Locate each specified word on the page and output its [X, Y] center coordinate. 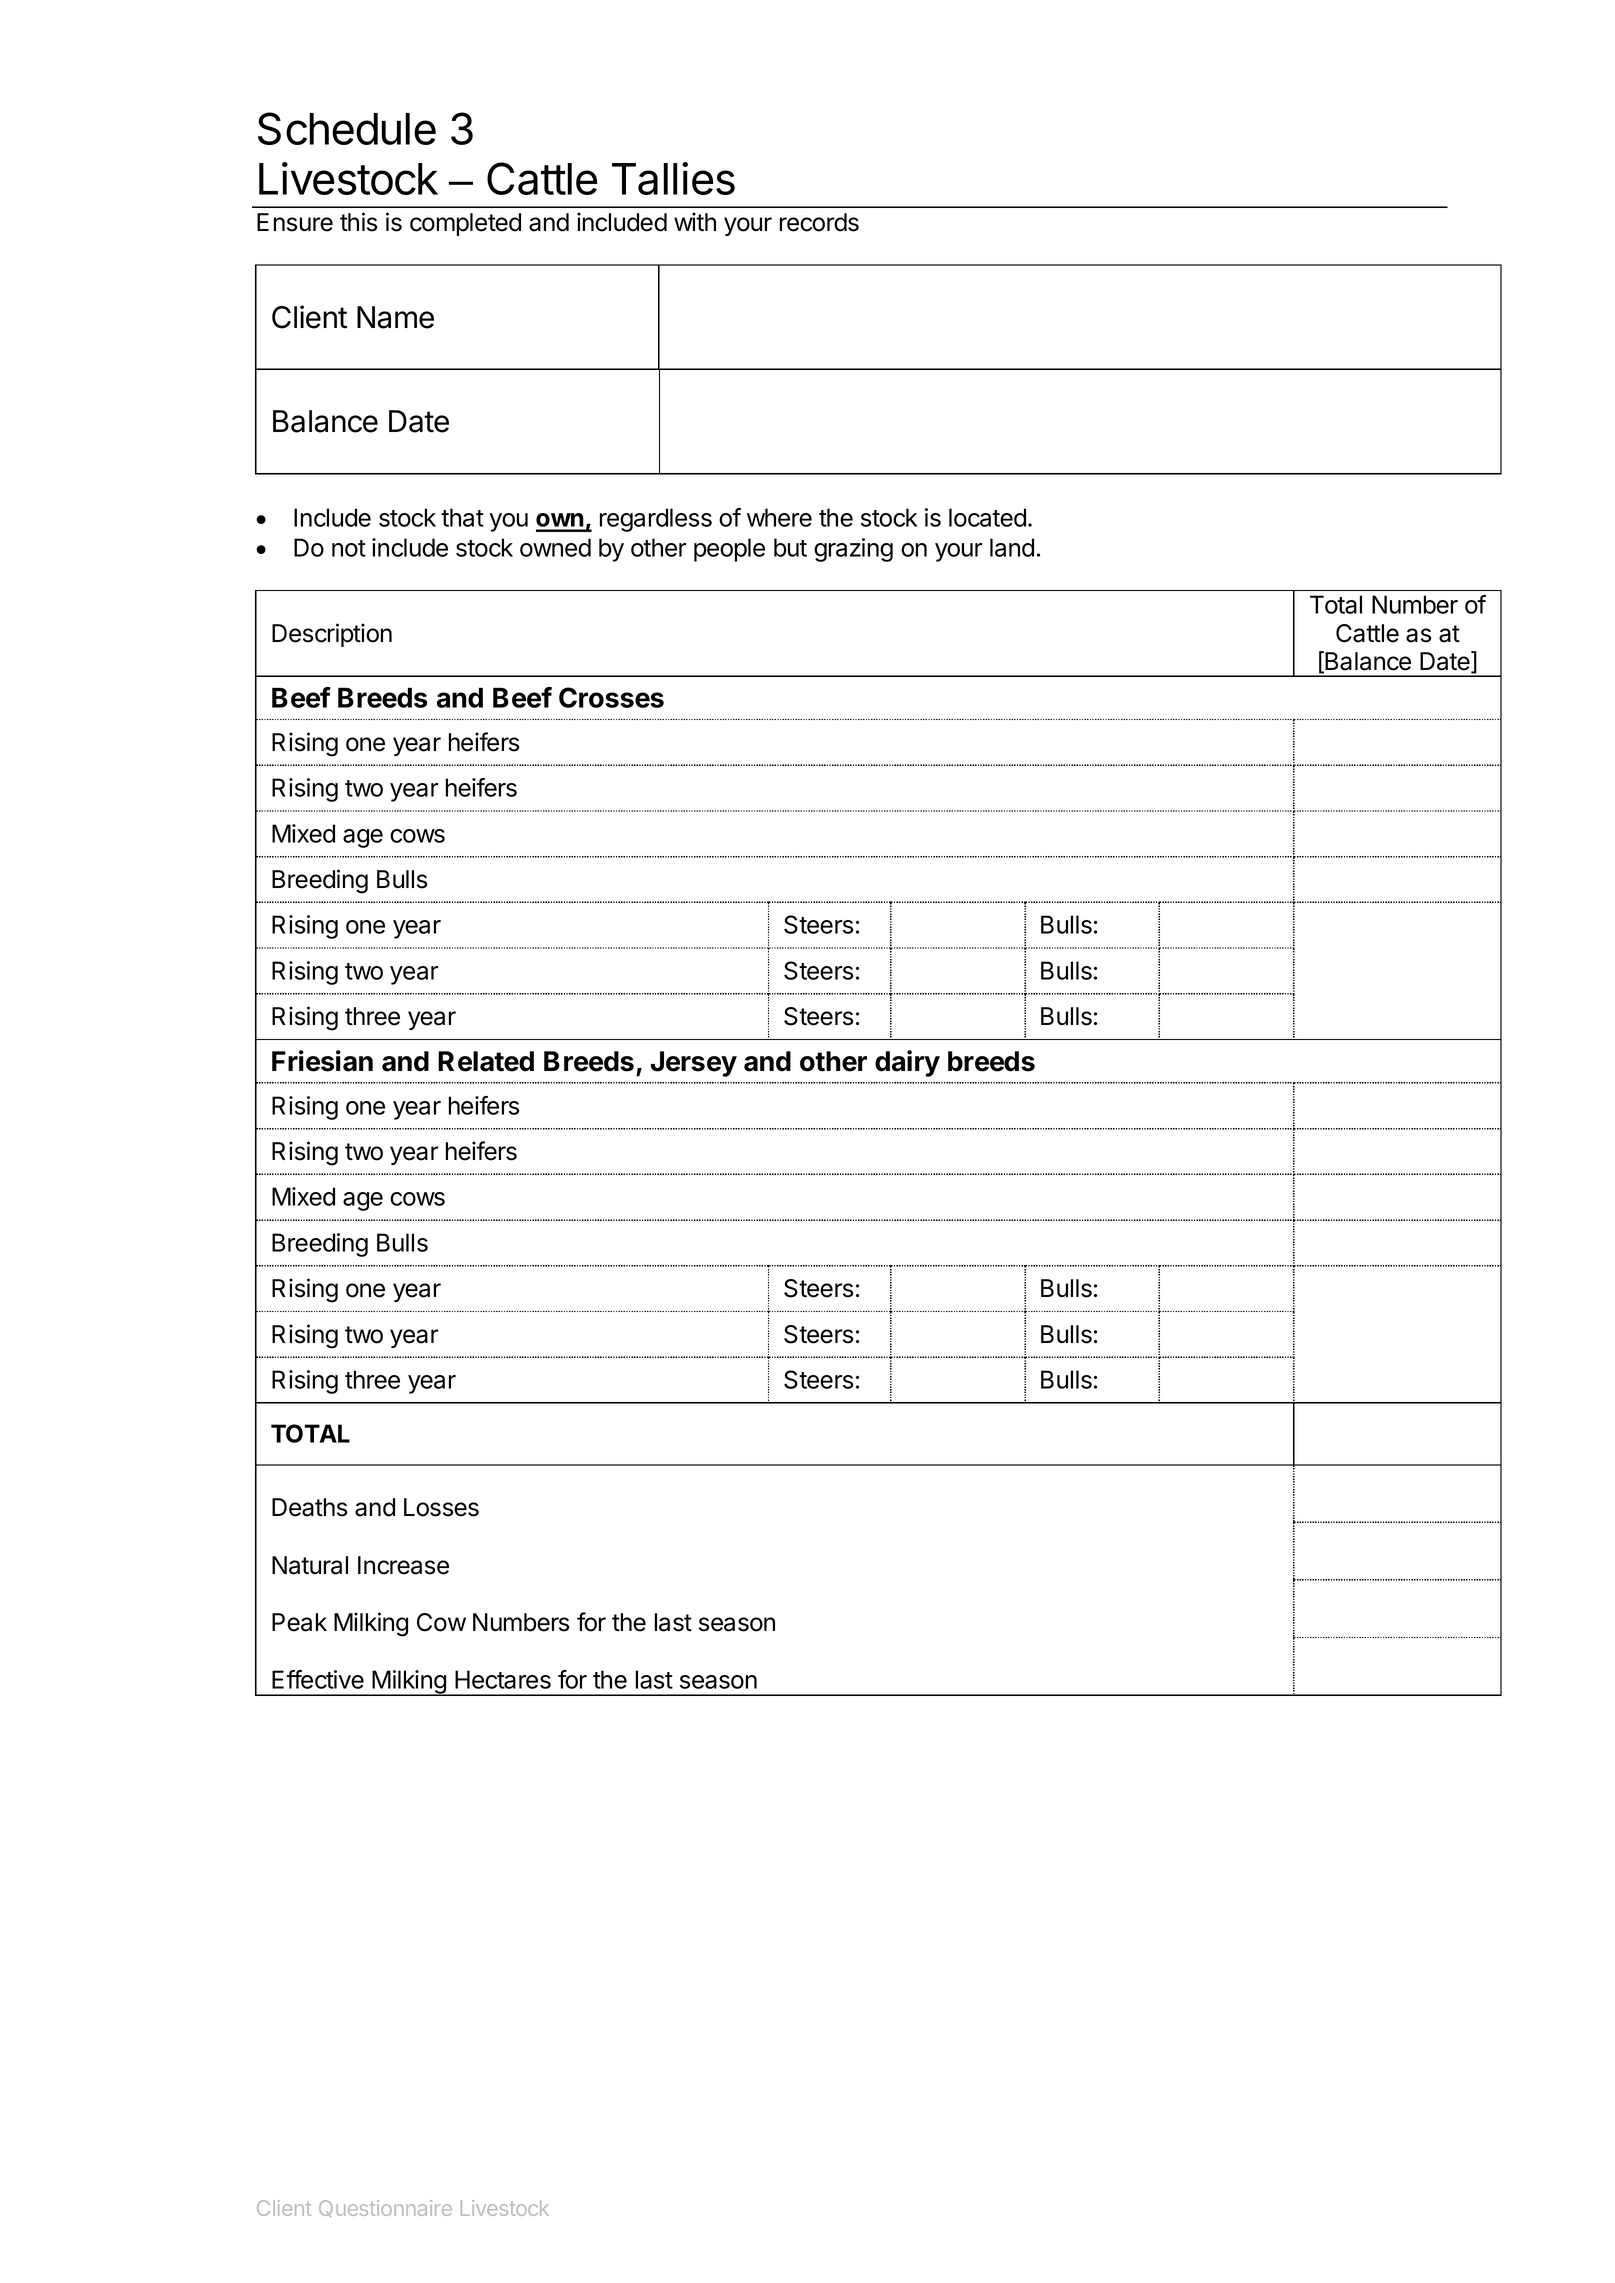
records [819, 222]
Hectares [503, 1679]
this [358, 222]
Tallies [673, 178]
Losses [441, 1507]
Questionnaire [385, 2208]
